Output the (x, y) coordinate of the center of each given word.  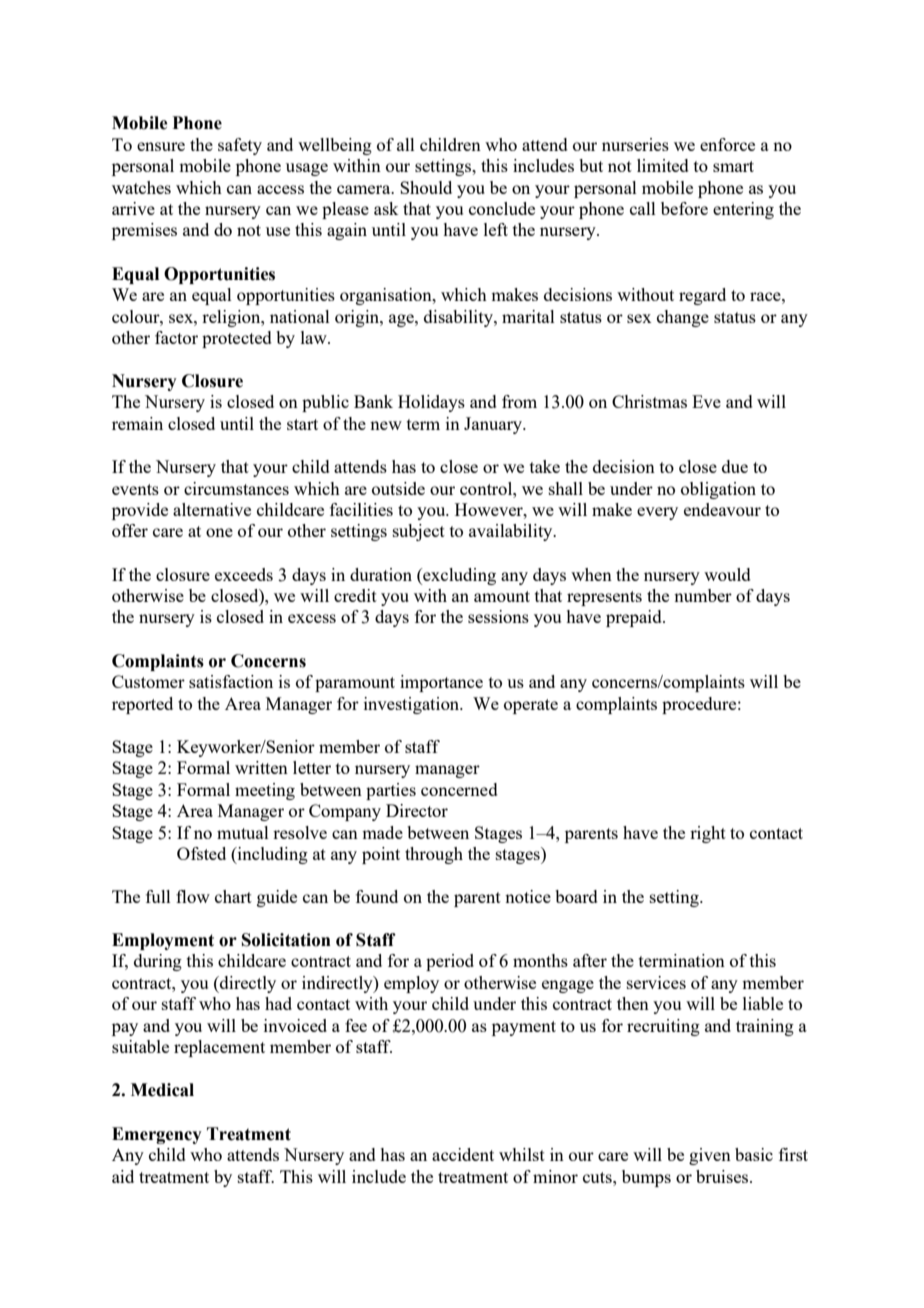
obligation (718, 490)
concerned (459, 789)
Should (426, 187)
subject (419, 532)
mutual (243, 832)
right (708, 834)
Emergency (157, 1135)
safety (240, 146)
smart (733, 166)
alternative (212, 509)
